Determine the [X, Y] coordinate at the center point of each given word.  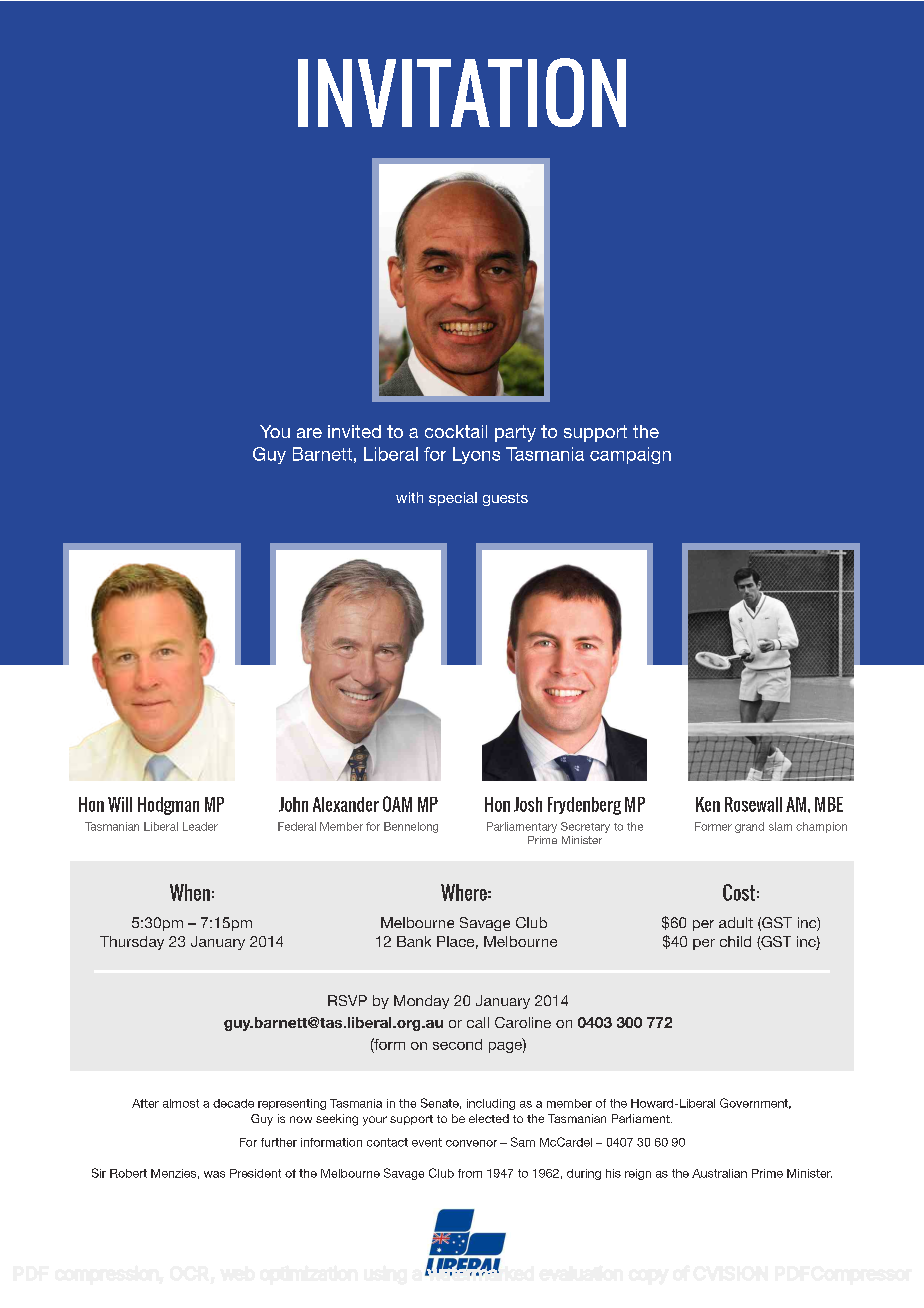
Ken [708, 804]
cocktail [456, 431]
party [515, 433]
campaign [630, 455]
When [190, 892]
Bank [414, 941]
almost [181, 1103]
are [309, 433]
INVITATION [462, 92]
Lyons [476, 455]
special [453, 499]
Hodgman [168, 806]
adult [736, 922]
